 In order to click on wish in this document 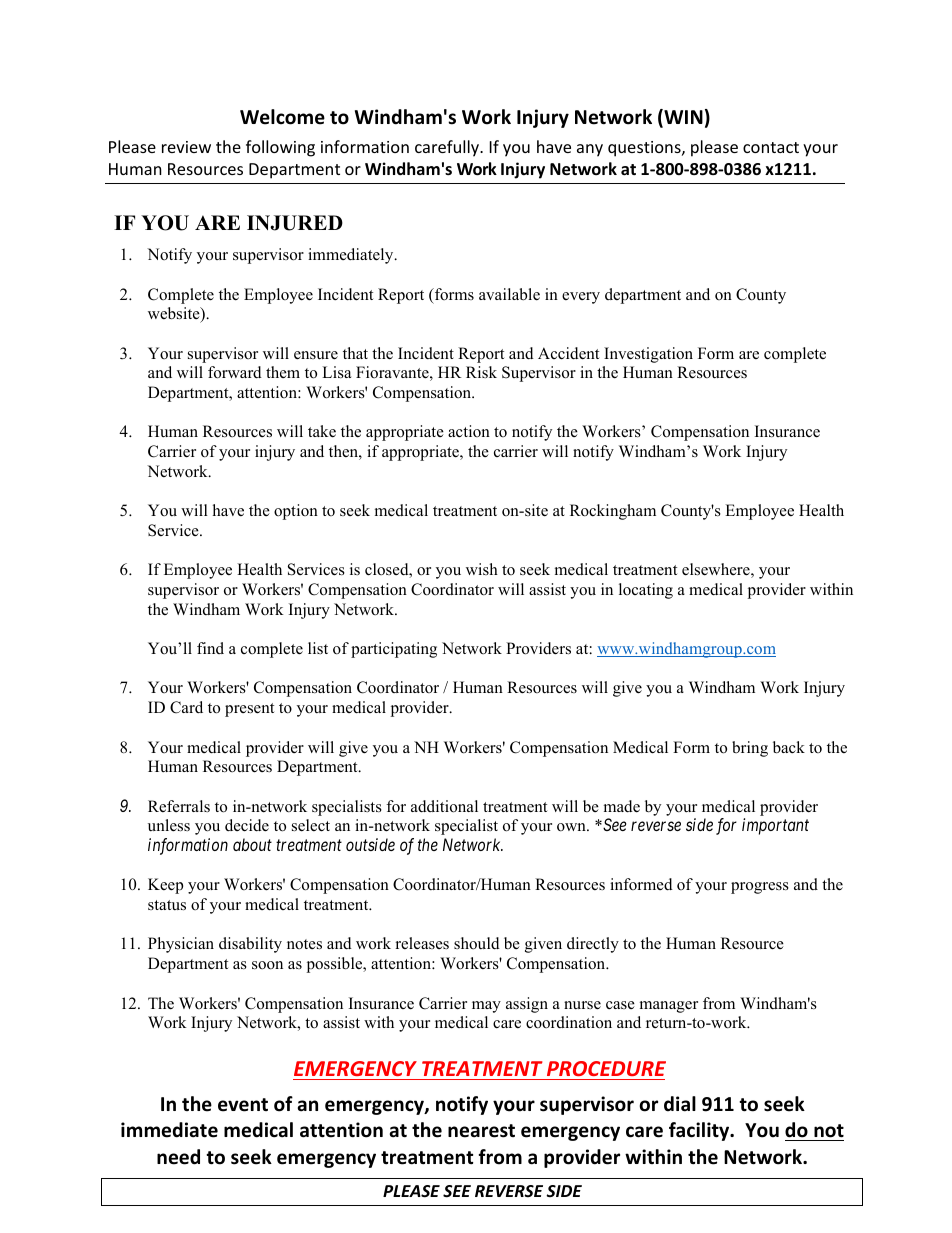, I will do `click(482, 569)`.
